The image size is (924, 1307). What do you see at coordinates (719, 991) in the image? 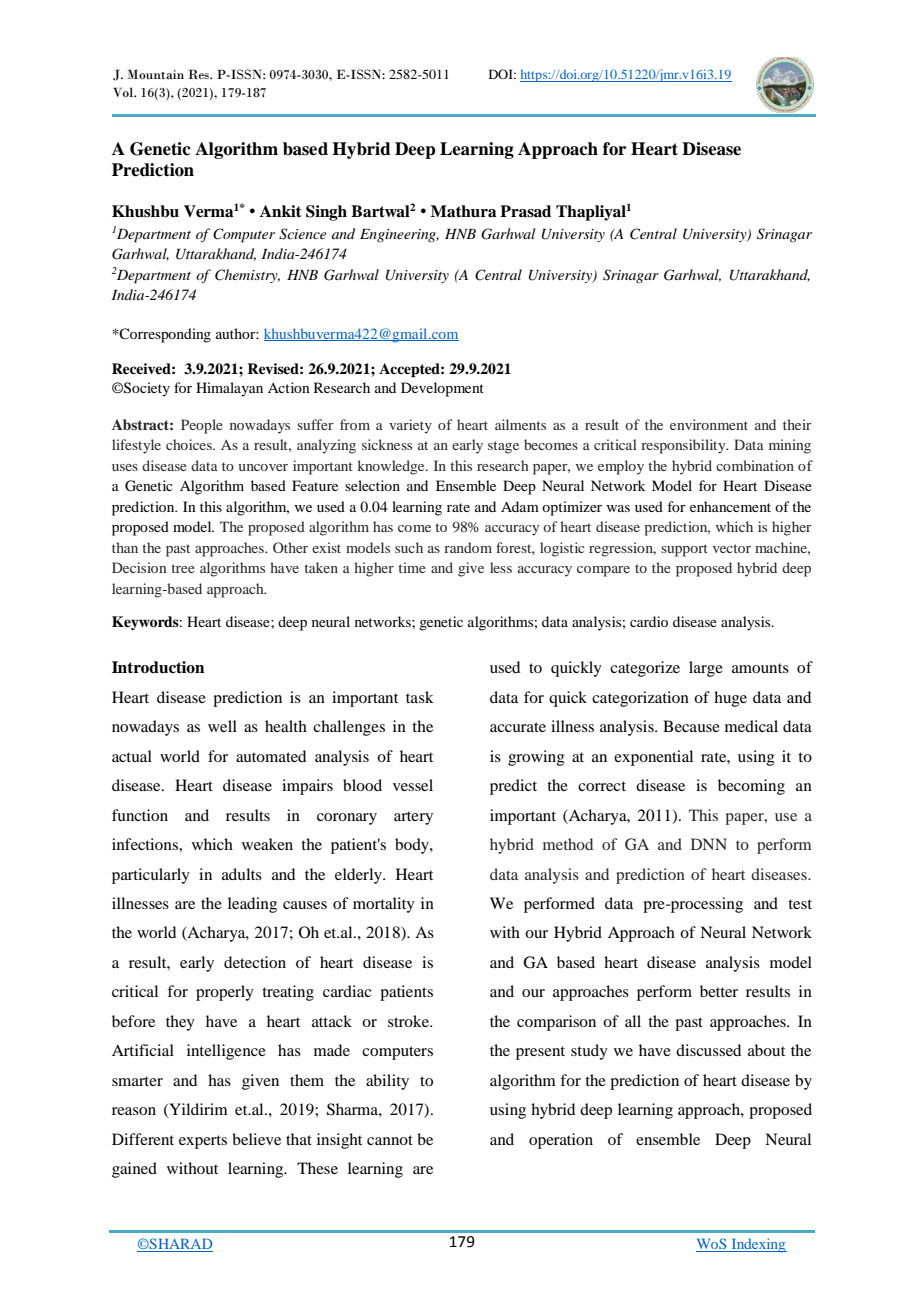
I see `better` at bounding box center [719, 991].
